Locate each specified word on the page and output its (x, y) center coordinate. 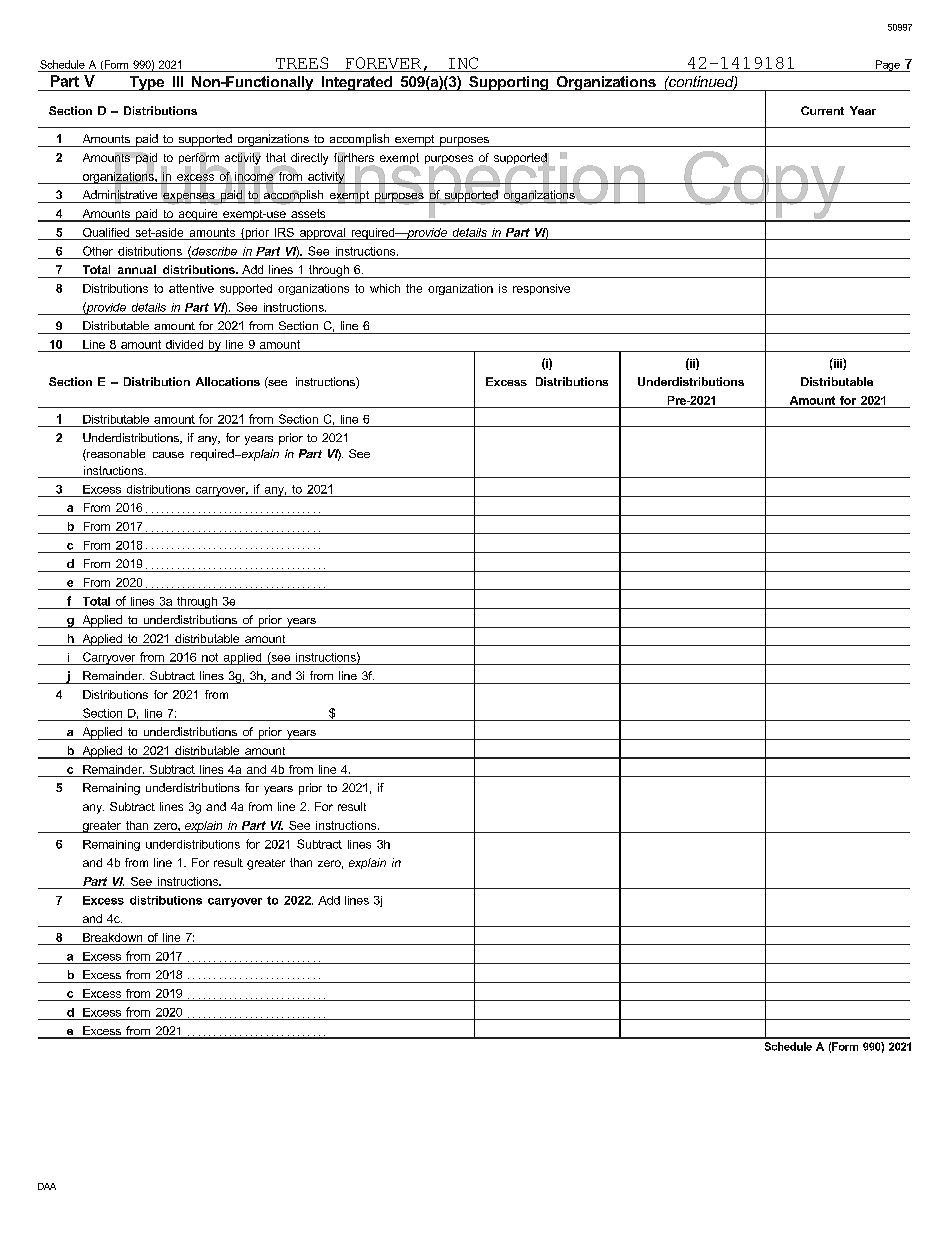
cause (168, 455)
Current (822, 110)
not (210, 657)
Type (146, 83)
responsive (541, 289)
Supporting (509, 83)
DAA (47, 1186)
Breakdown (112, 937)
